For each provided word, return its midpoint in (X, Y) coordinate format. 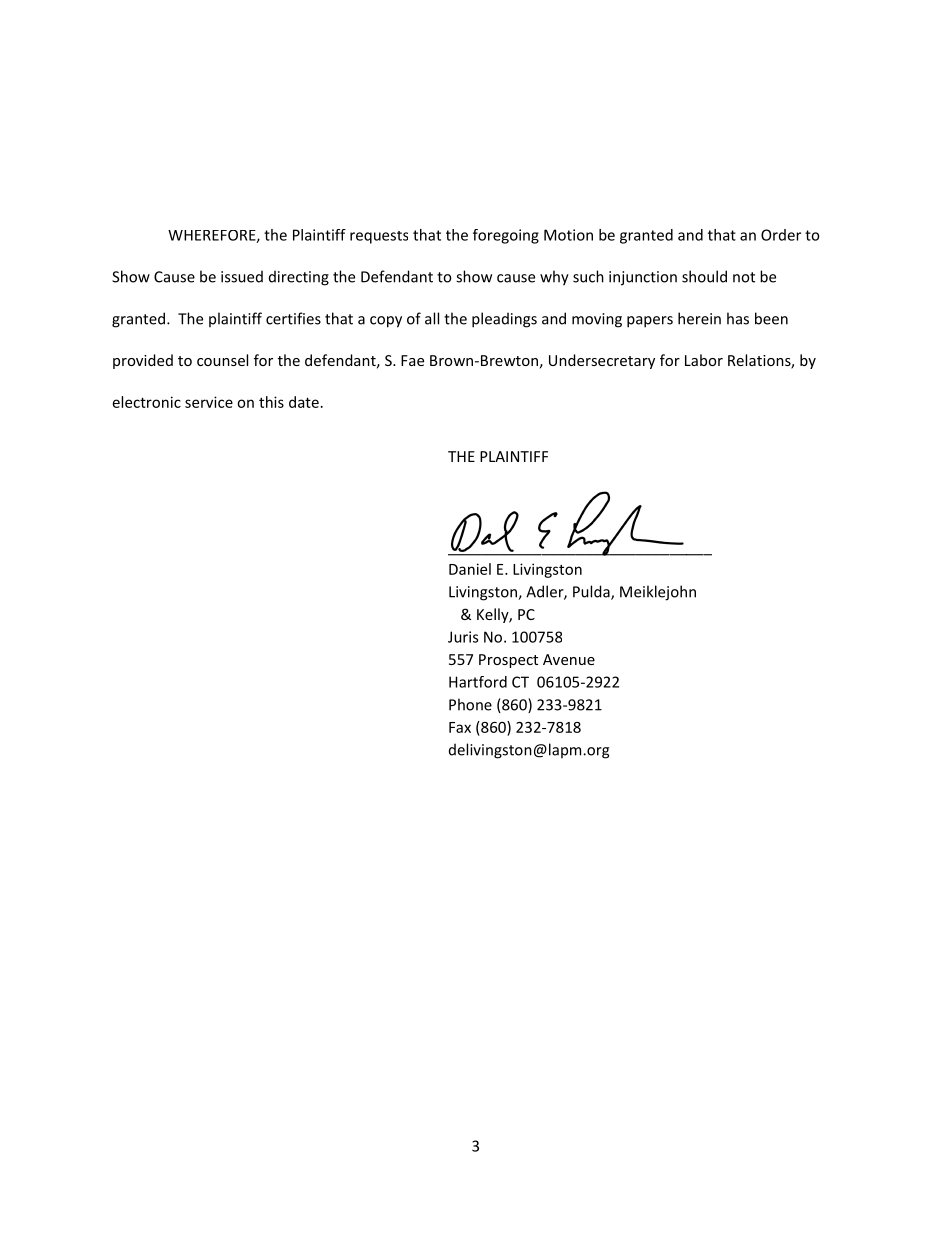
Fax (460, 727)
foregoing (506, 236)
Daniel (470, 569)
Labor (704, 360)
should (704, 276)
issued (242, 276)
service (209, 402)
